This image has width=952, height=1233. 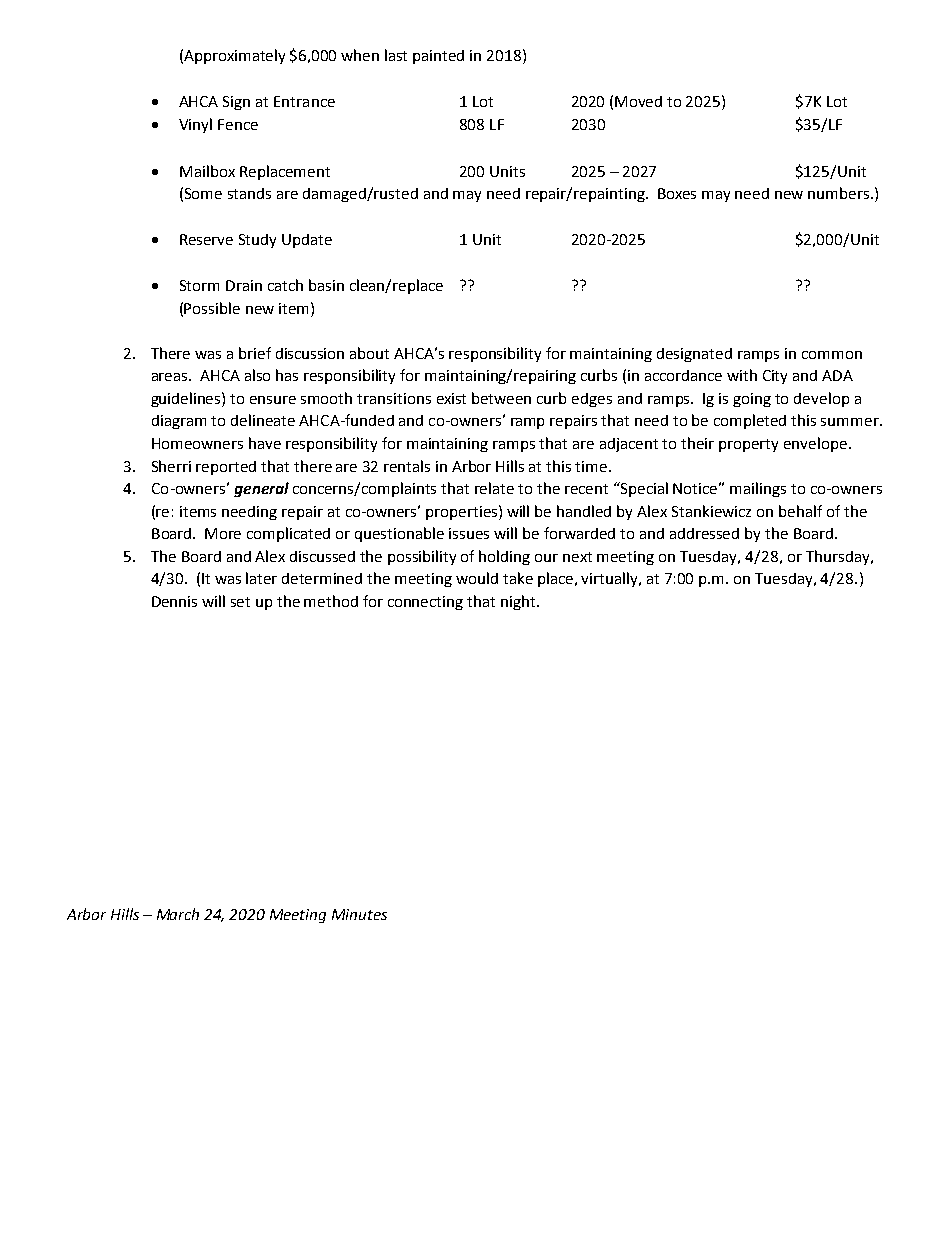 I want to click on addressed, so click(x=704, y=533).
